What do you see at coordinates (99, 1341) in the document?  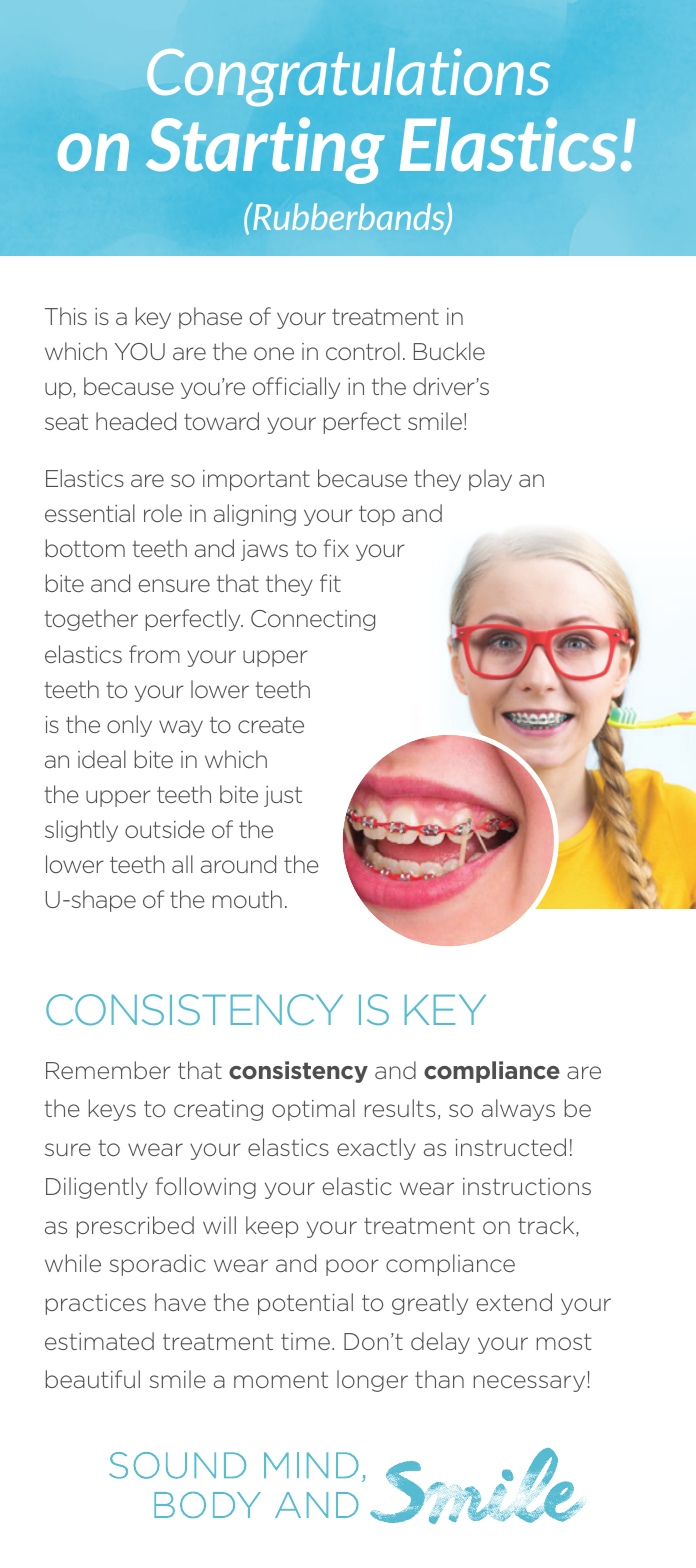 I see `estimated` at bounding box center [99, 1341].
